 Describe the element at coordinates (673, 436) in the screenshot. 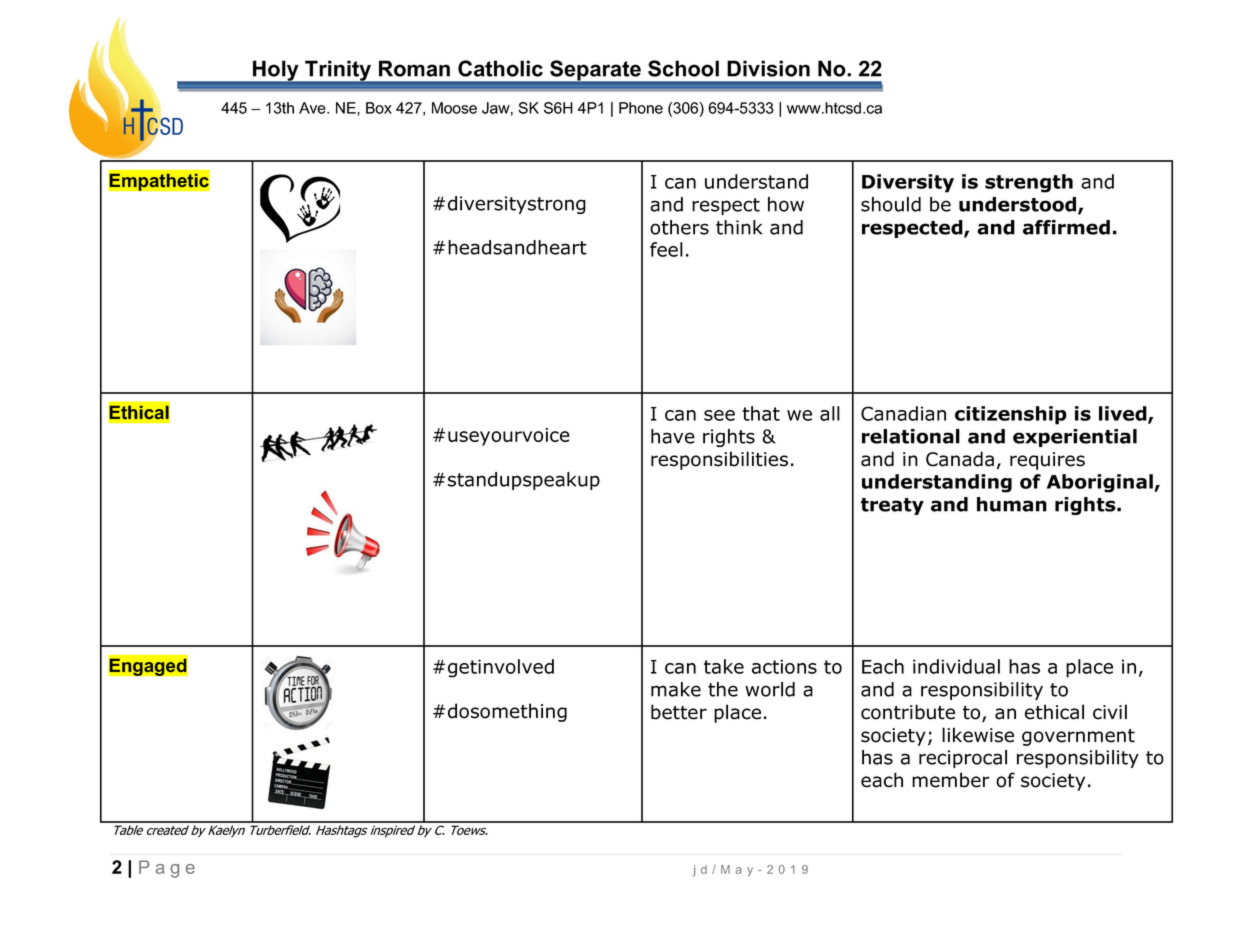

I see `have` at that location.
